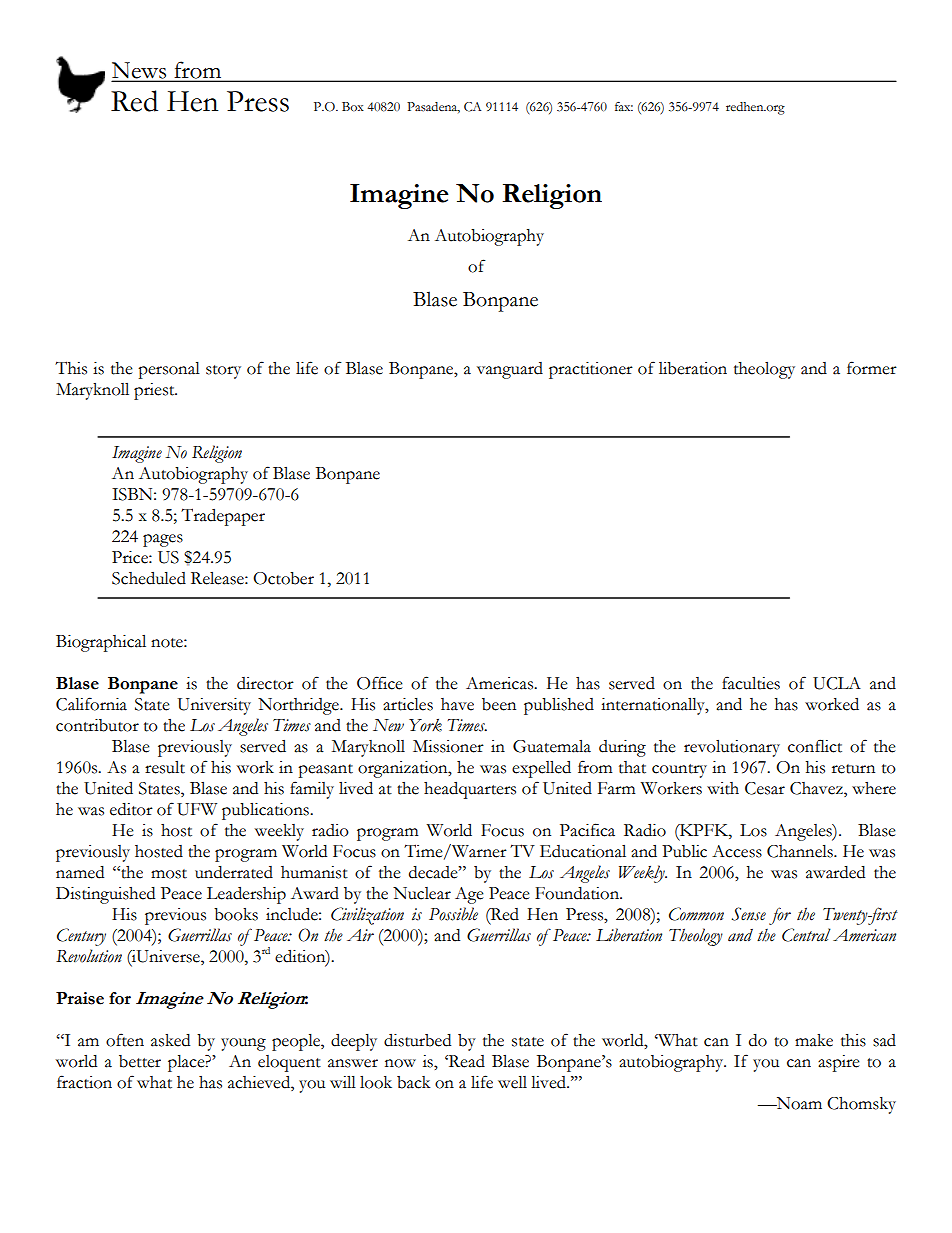 The image size is (952, 1233). What do you see at coordinates (155, 391) in the image?
I see `priest` at bounding box center [155, 391].
